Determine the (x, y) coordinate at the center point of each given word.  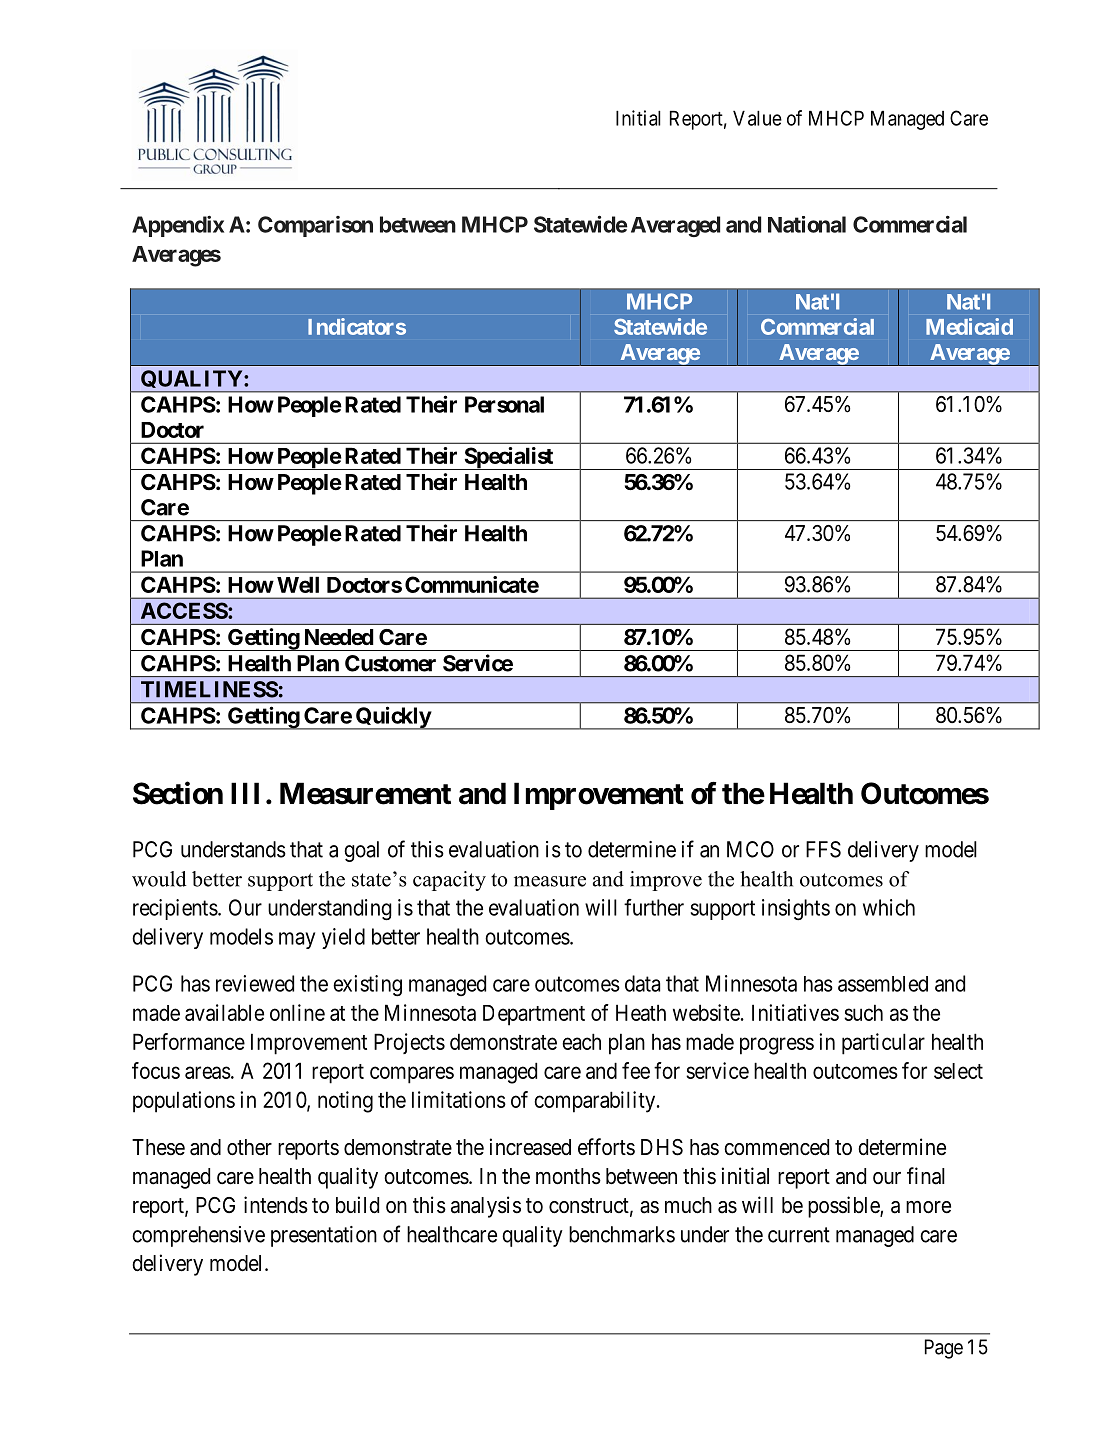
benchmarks (622, 1234)
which (889, 907)
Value (757, 118)
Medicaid (969, 326)
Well (298, 584)
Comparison (315, 226)
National (807, 224)
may (297, 940)
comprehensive (198, 1236)
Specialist (508, 458)
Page (944, 1349)
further (654, 907)
